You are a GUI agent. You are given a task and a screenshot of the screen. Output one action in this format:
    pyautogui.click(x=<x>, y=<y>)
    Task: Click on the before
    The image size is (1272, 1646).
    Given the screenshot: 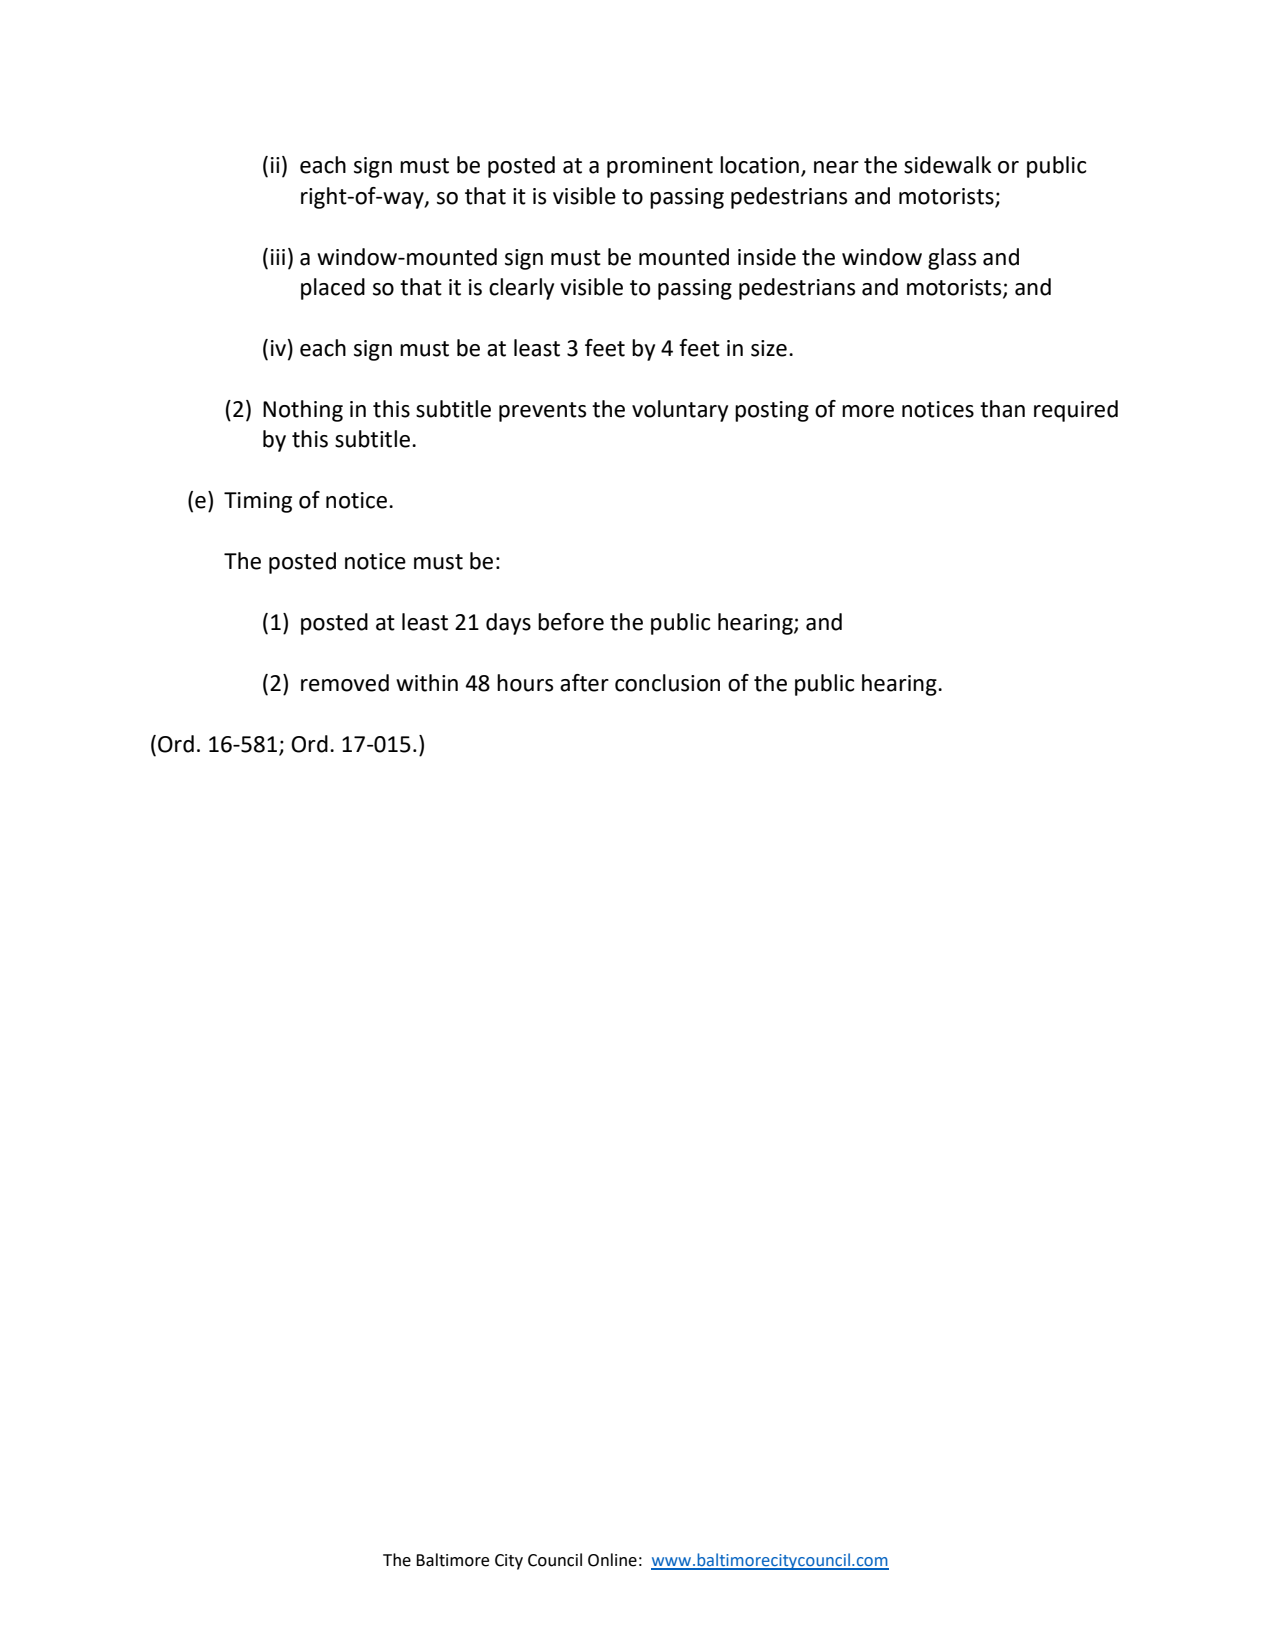 What is the action you would take?
    pyautogui.click(x=571, y=622)
